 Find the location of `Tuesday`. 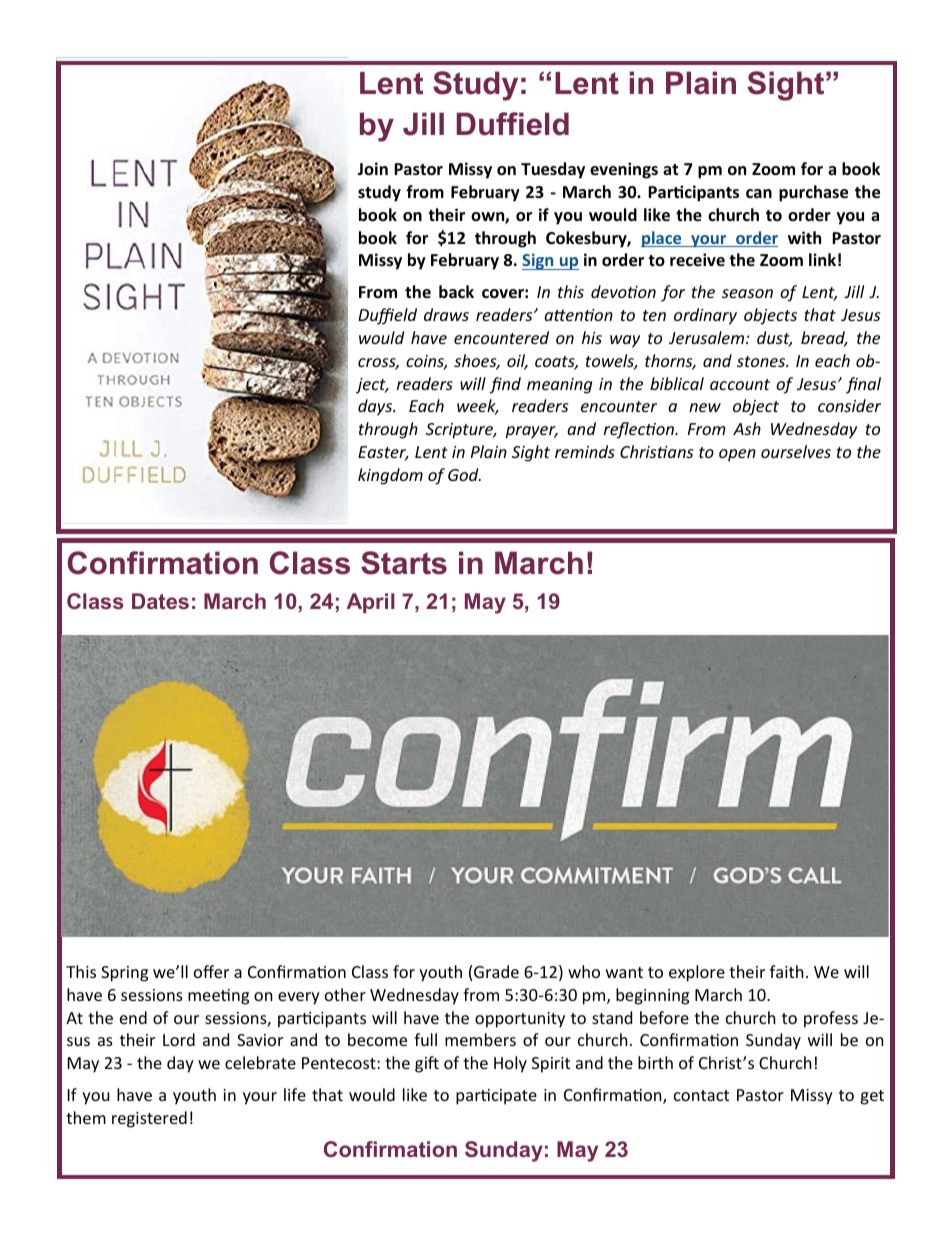

Tuesday is located at coordinates (553, 170).
